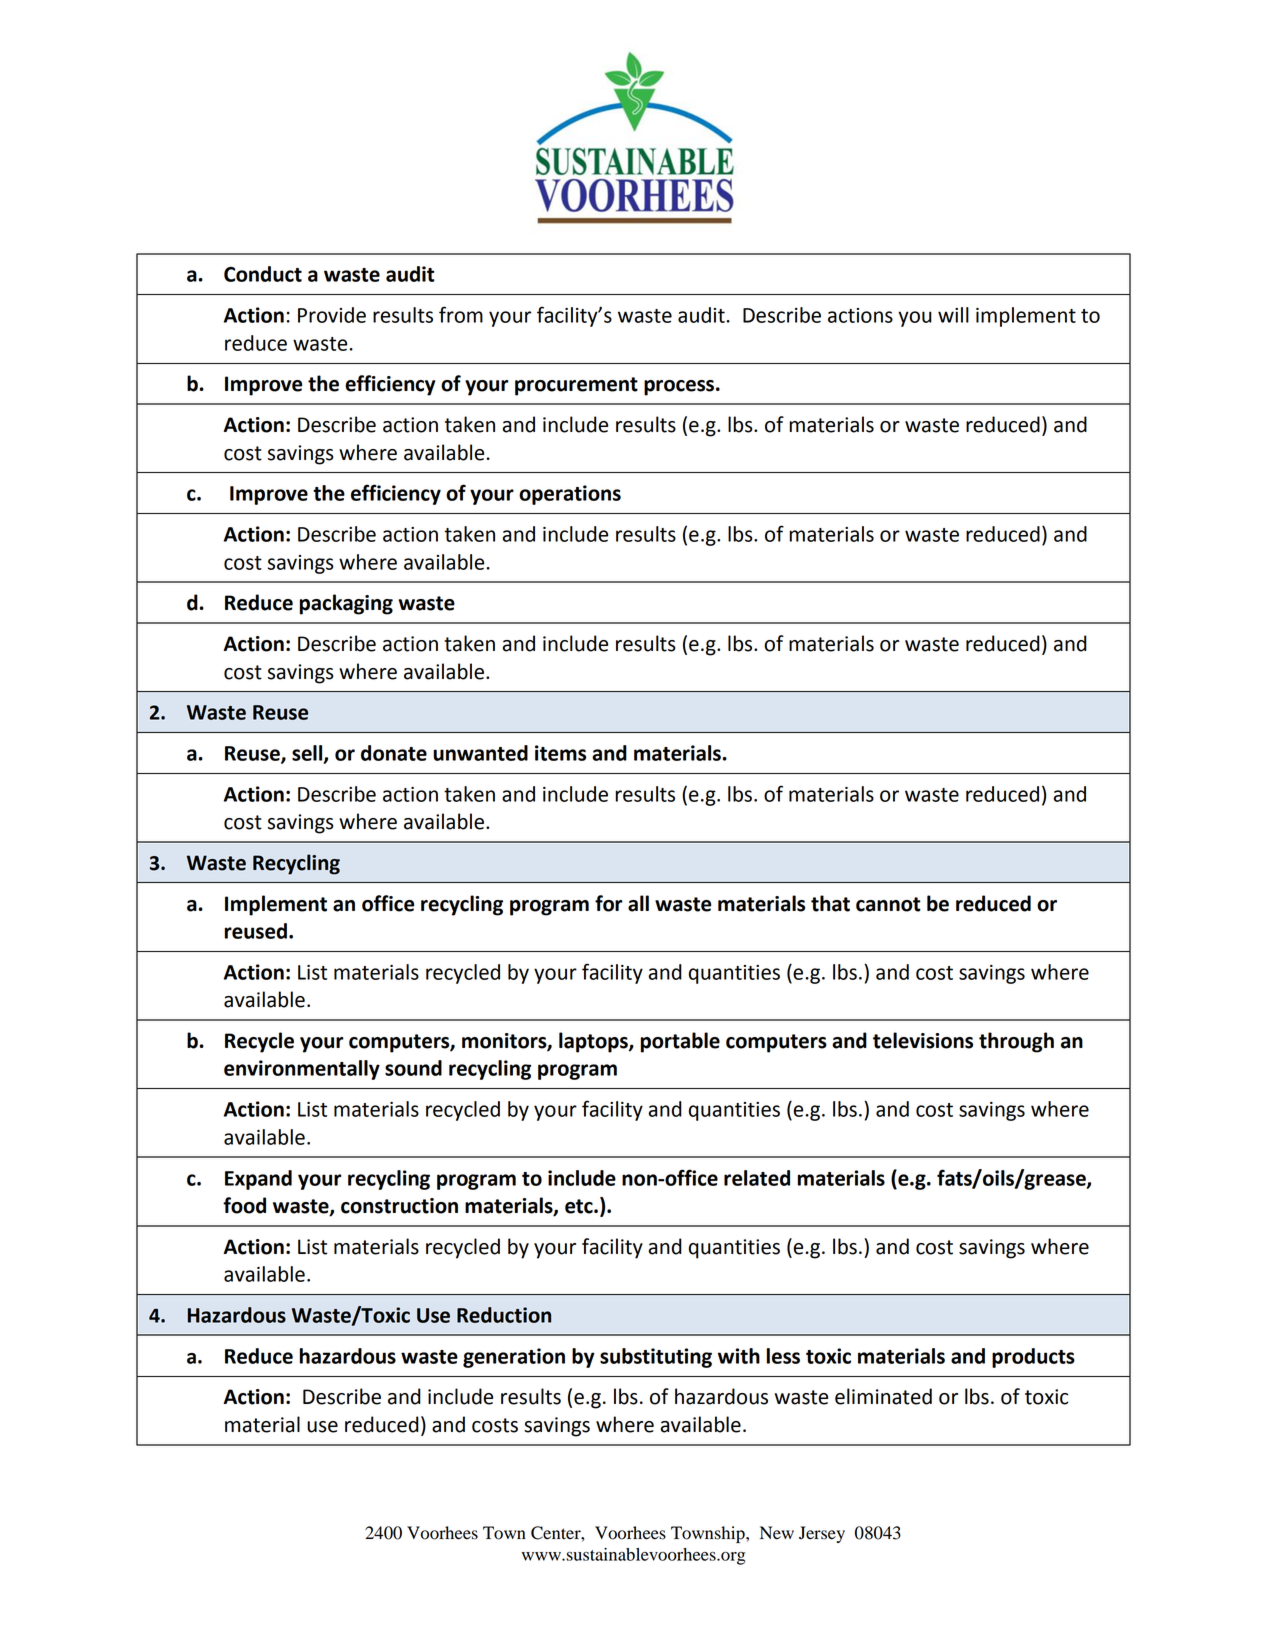 The image size is (1267, 1639). What do you see at coordinates (609, 903) in the document?
I see `for` at bounding box center [609, 903].
